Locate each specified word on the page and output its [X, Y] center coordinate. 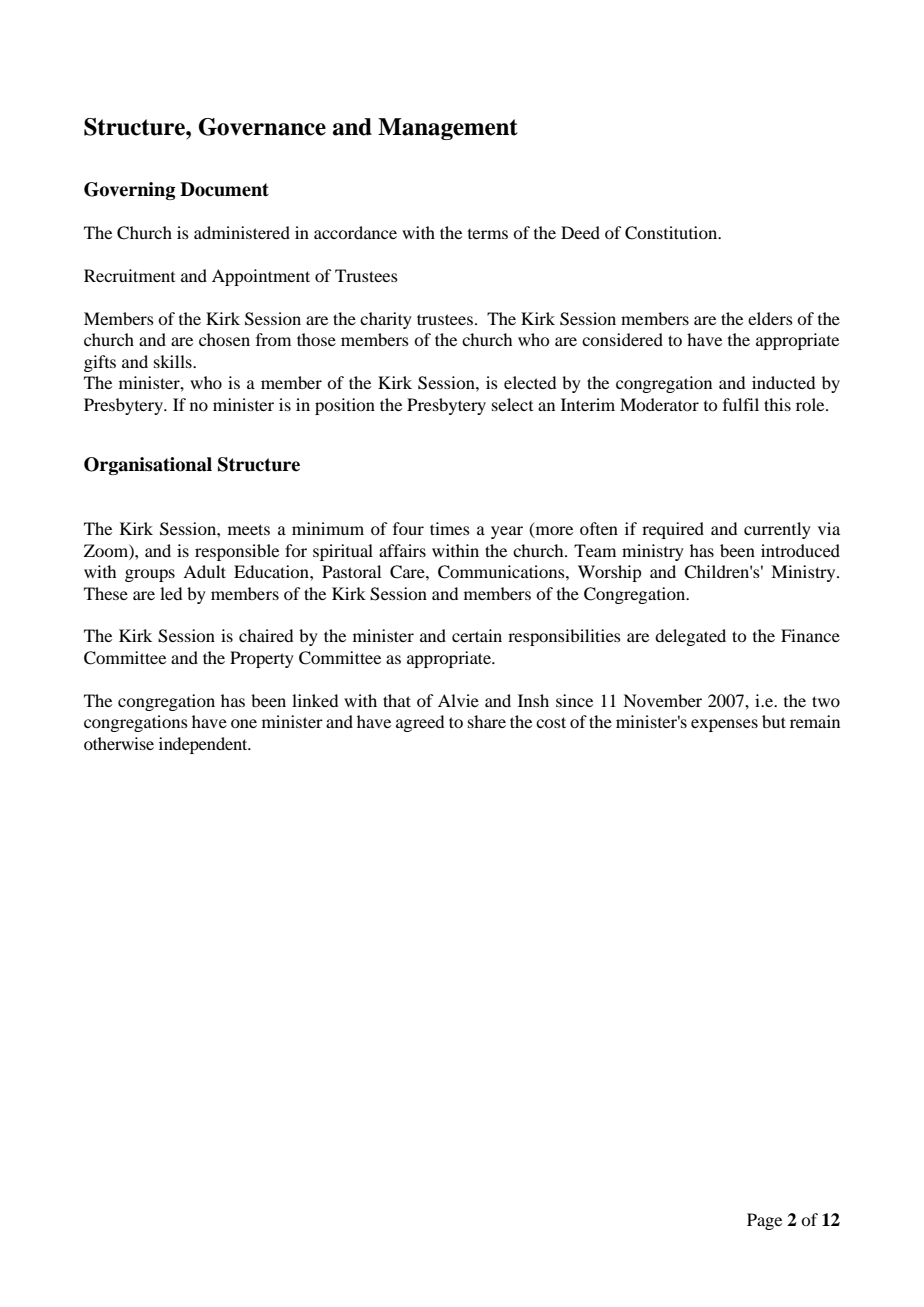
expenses [724, 725]
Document [224, 189]
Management [448, 129]
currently [777, 530]
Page [764, 1221]
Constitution [672, 233]
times [450, 528]
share [487, 721]
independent [204, 745]
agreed [420, 723]
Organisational [148, 466]
